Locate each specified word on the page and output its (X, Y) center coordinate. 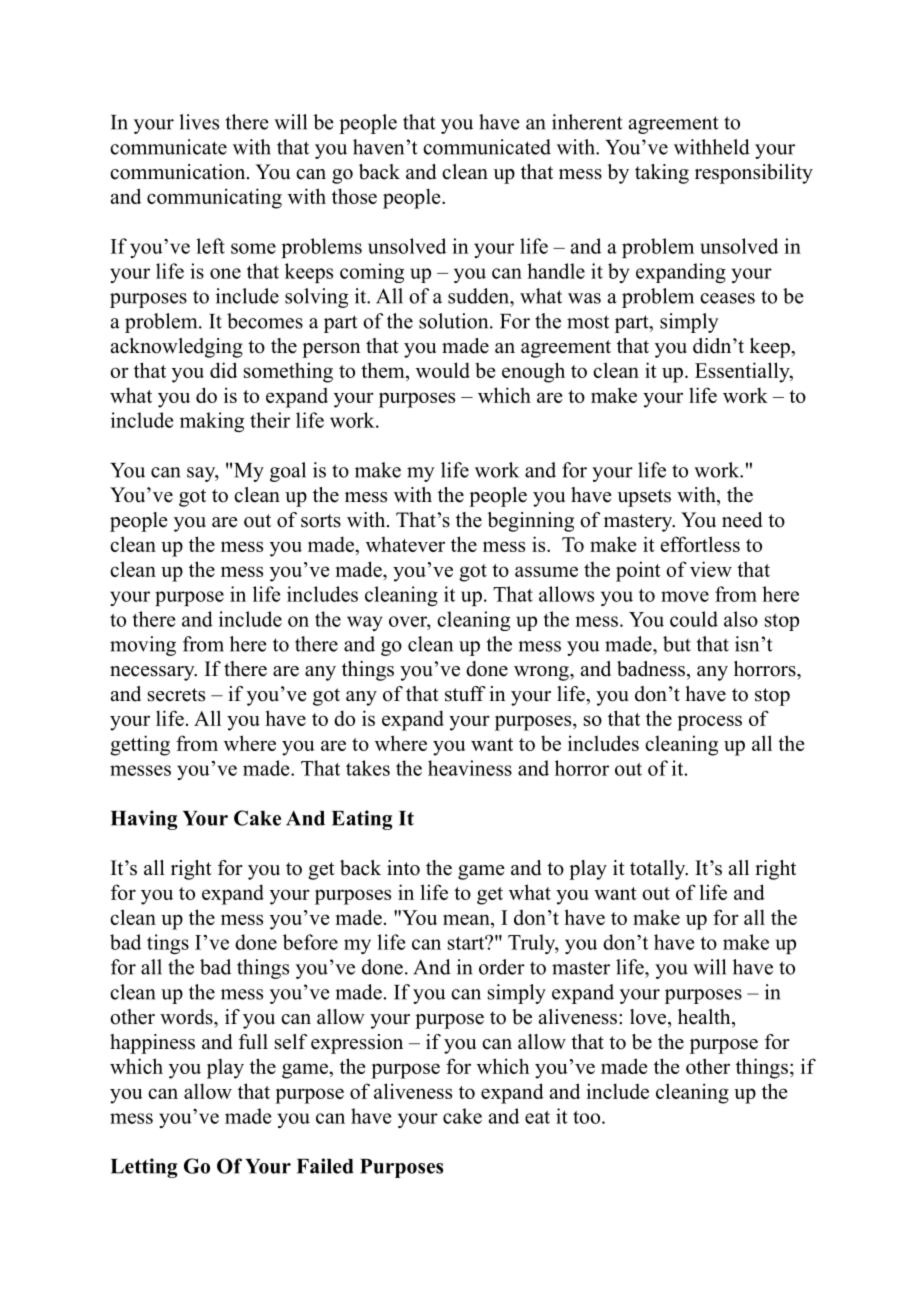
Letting (144, 1168)
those (354, 196)
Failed (325, 1166)
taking (662, 174)
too (588, 1117)
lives (199, 122)
